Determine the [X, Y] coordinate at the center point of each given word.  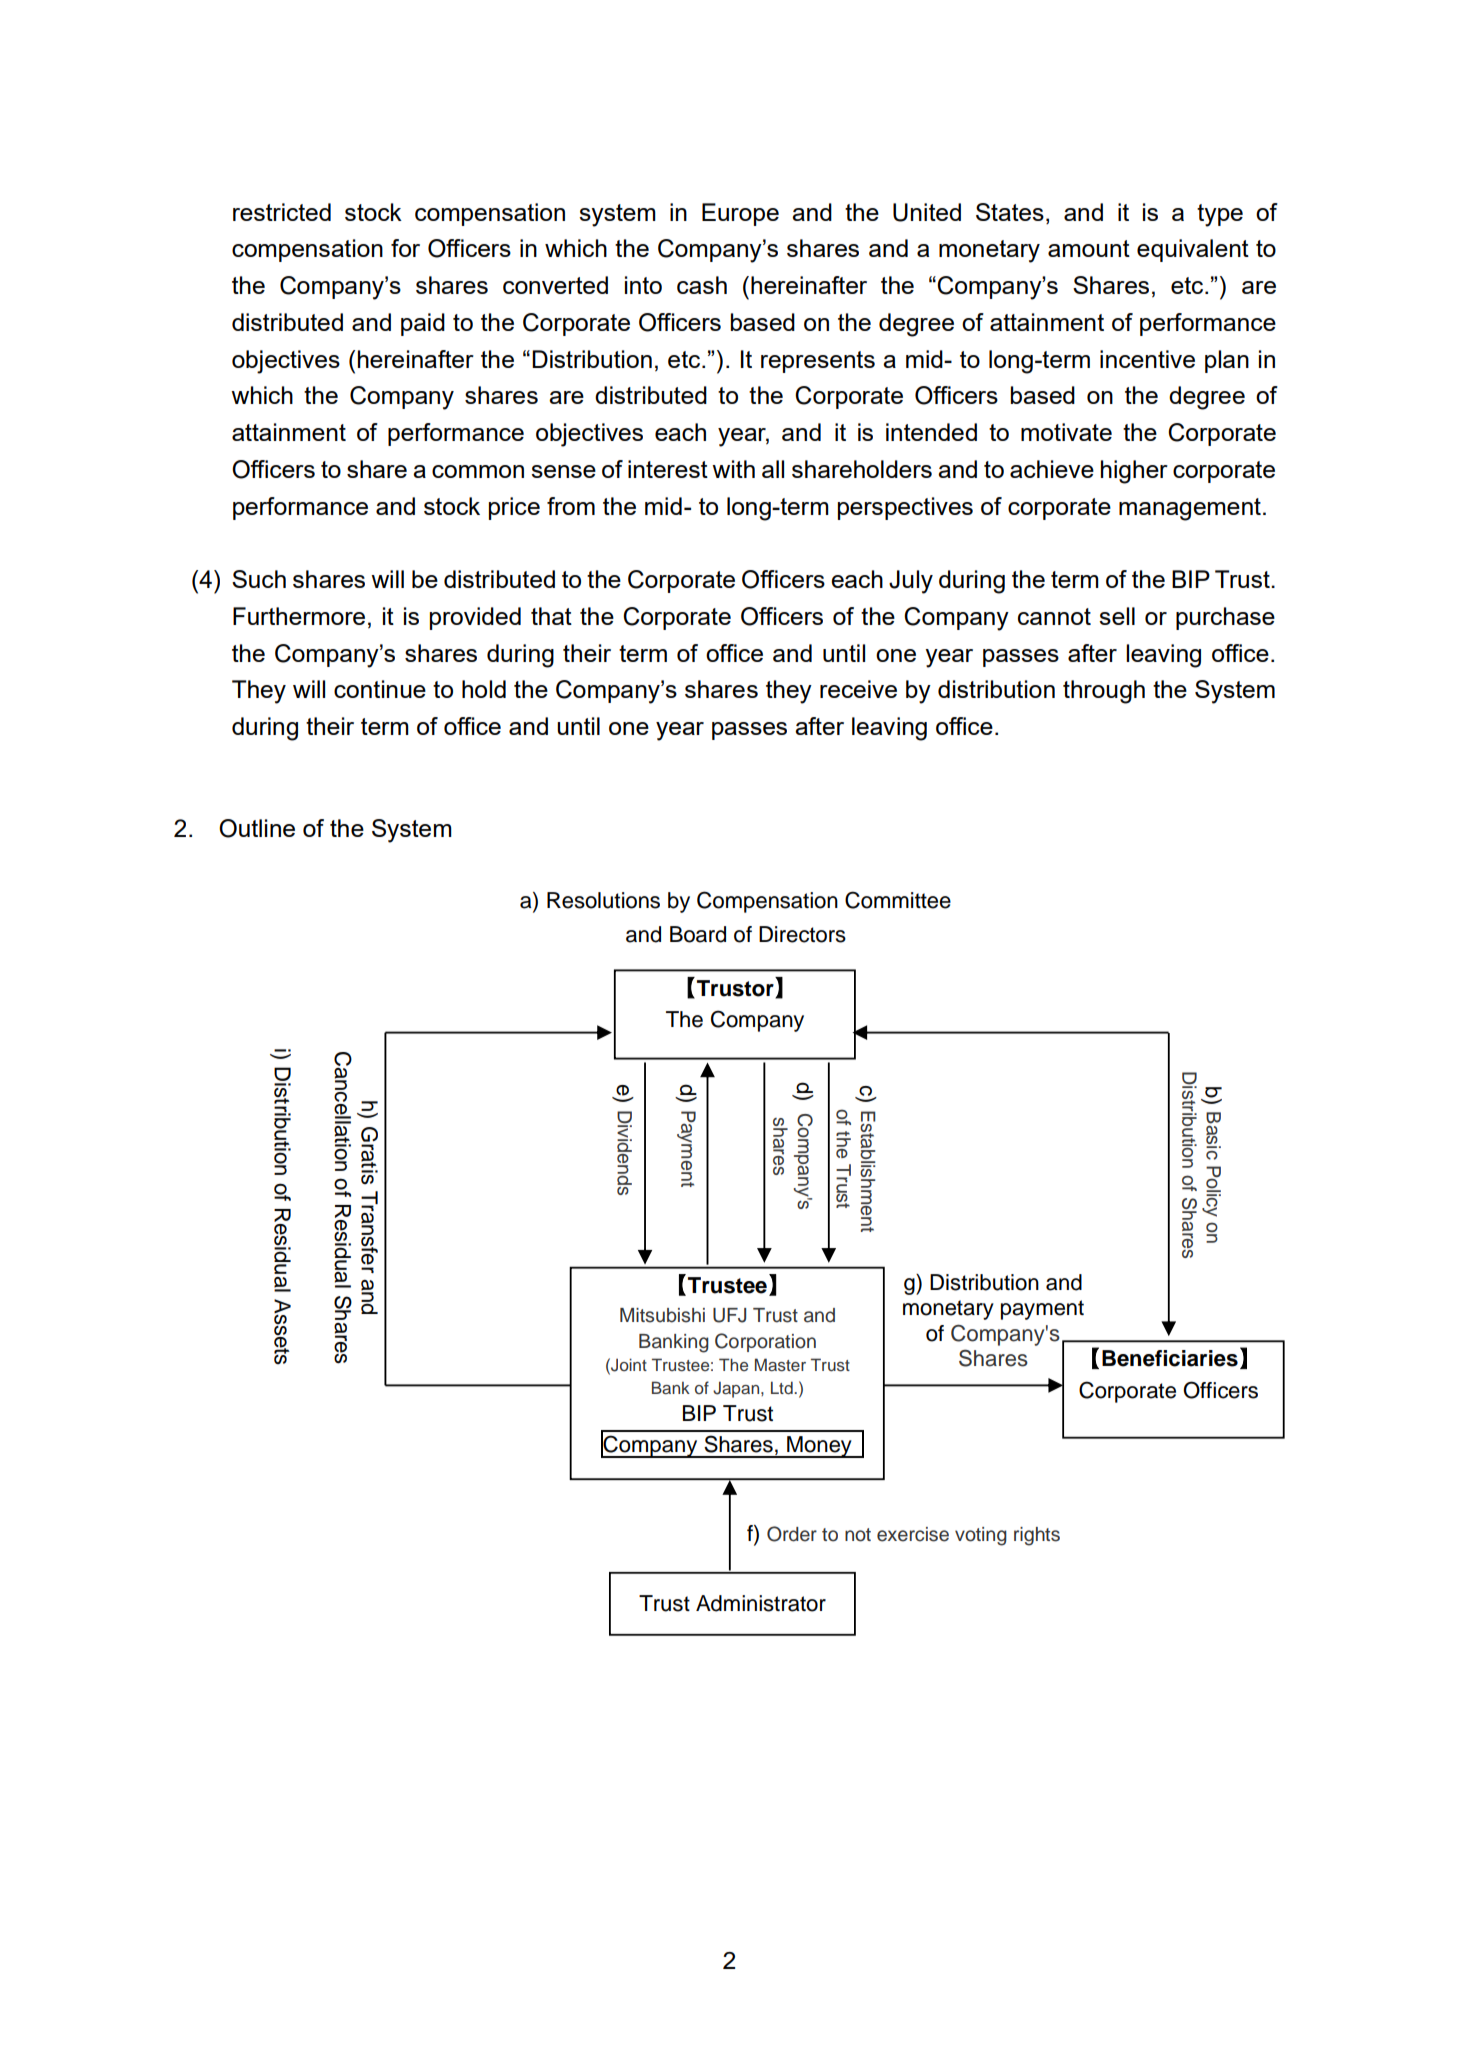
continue [380, 689]
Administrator [761, 1603]
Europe [740, 214]
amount [1089, 248]
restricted [282, 212]
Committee [898, 900]
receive [858, 689]
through [1104, 692]
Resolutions [603, 900]
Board [698, 934]
